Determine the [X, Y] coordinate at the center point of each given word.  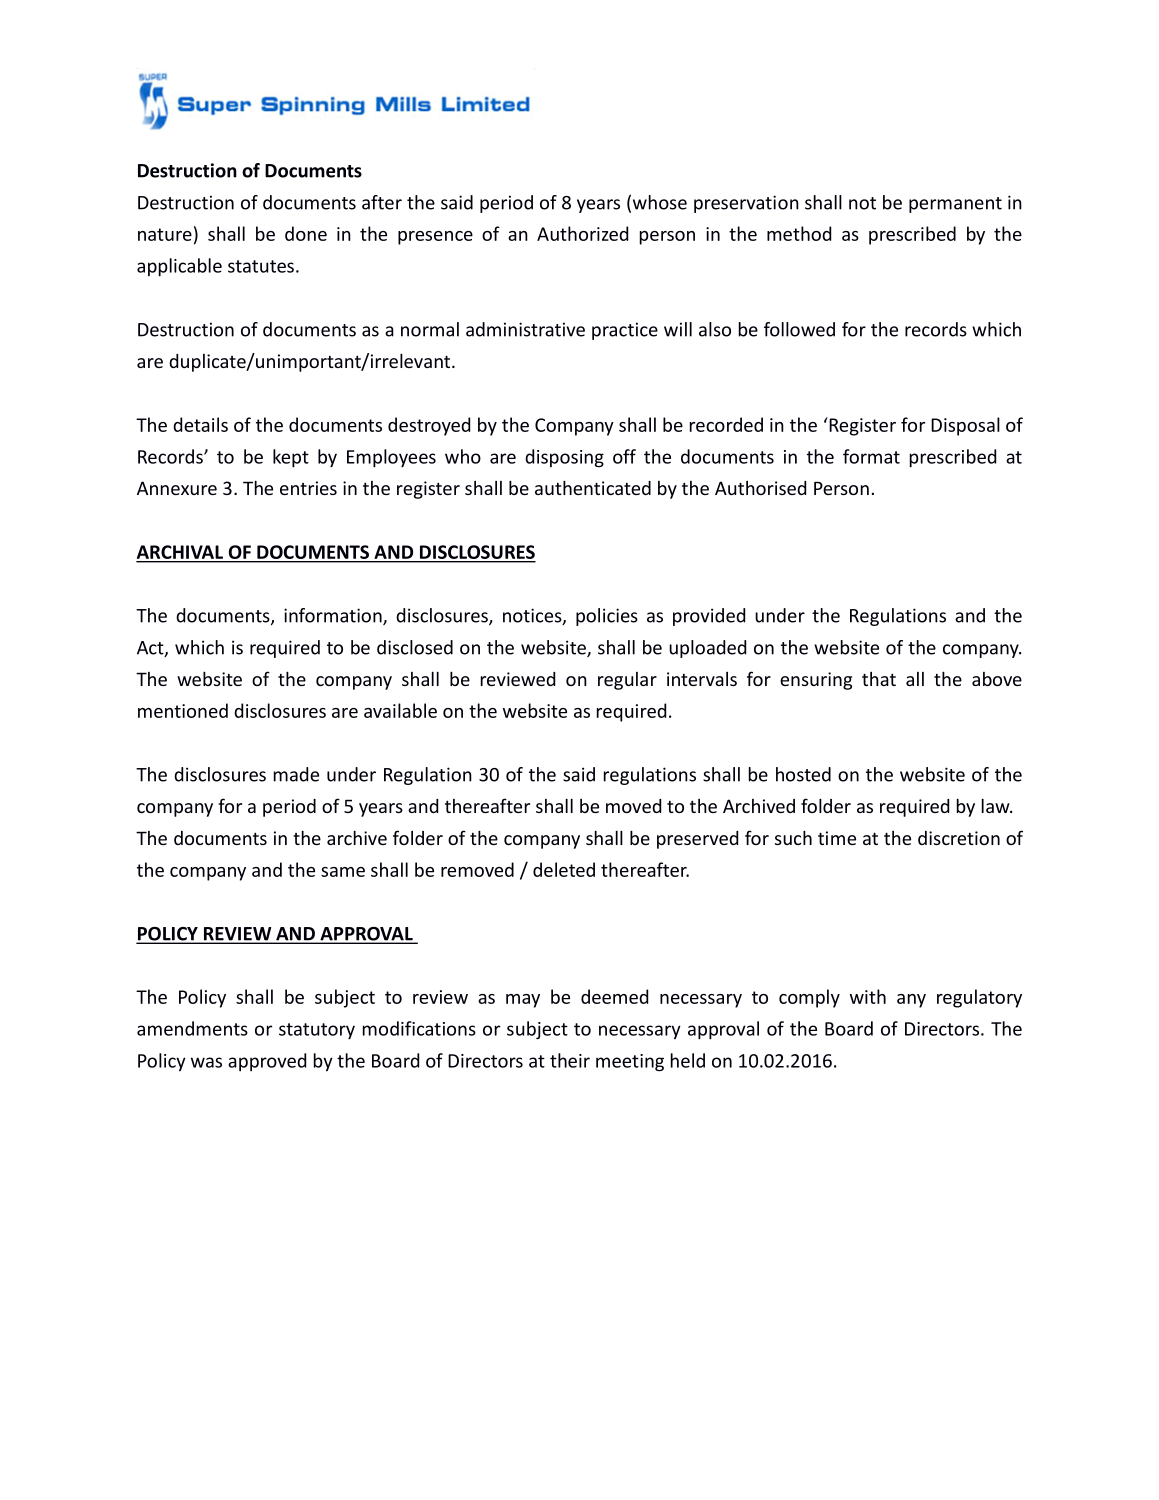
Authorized [582, 233]
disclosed [415, 647]
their [570, 1060]
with [868, 996]
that [879, 679]
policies [607, 617]
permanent [955, 205]
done [306, 233]
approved [267, 1062]
